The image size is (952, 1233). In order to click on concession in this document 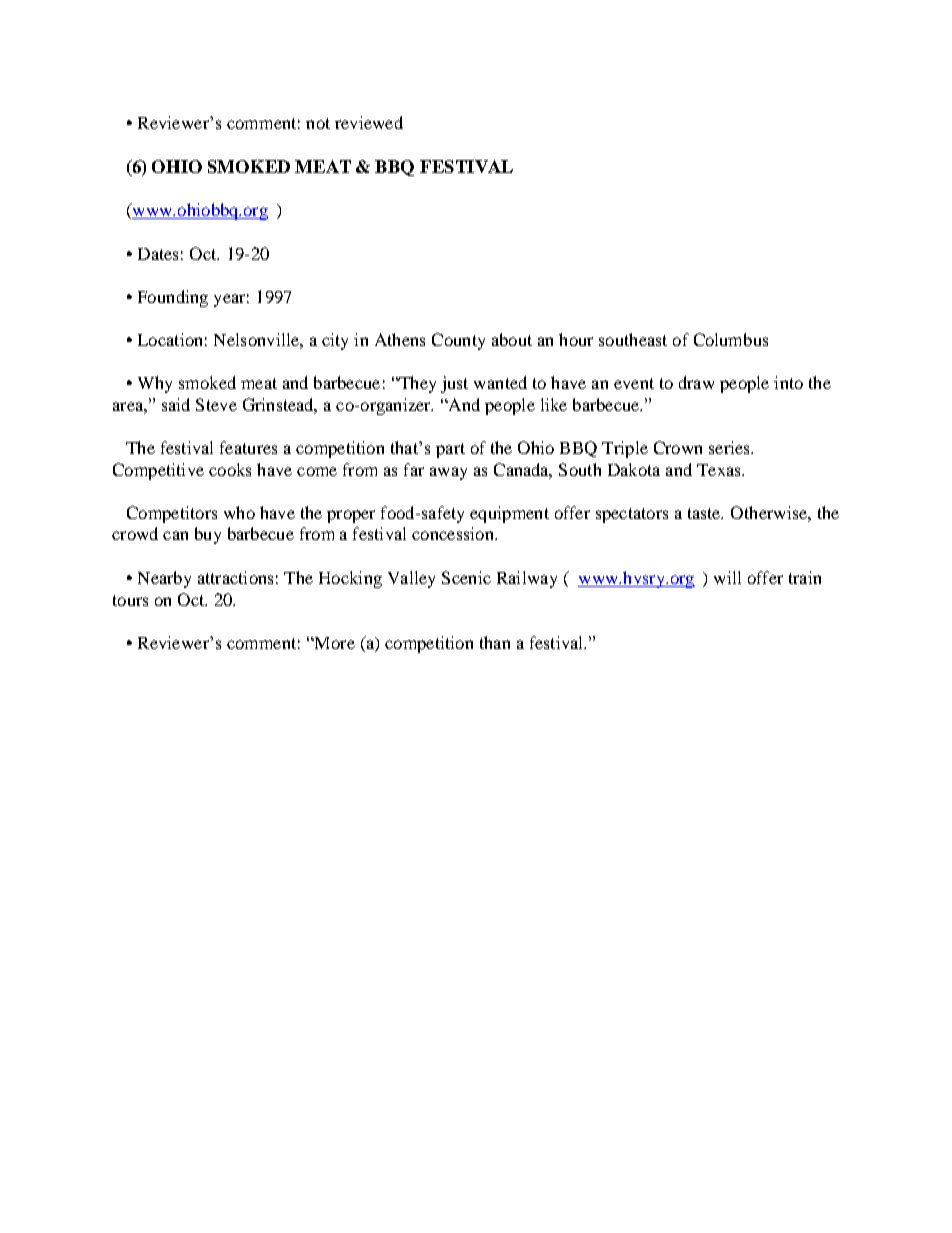, I will do `click(454, 533)`.
